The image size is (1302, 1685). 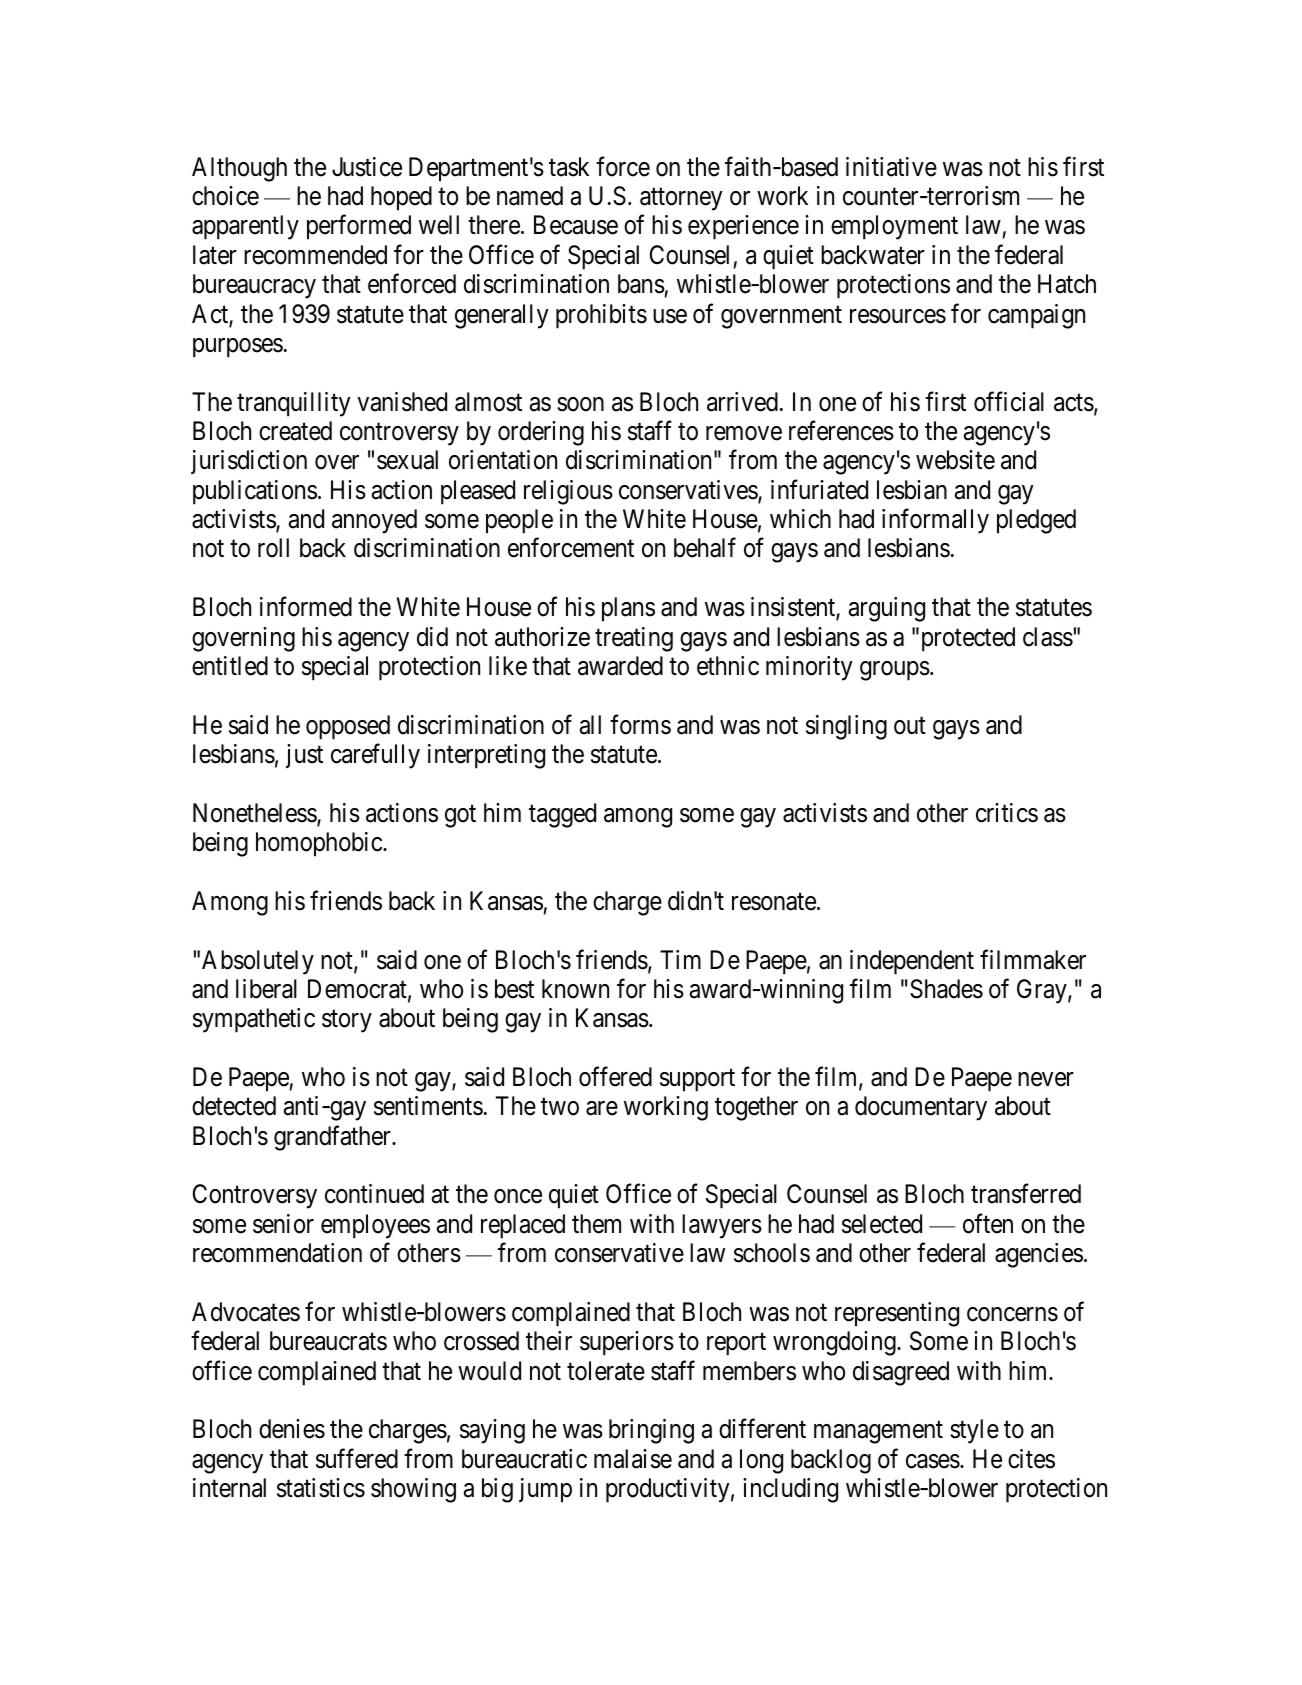 I want to click on suffered, so click(x=357, y=1458).
